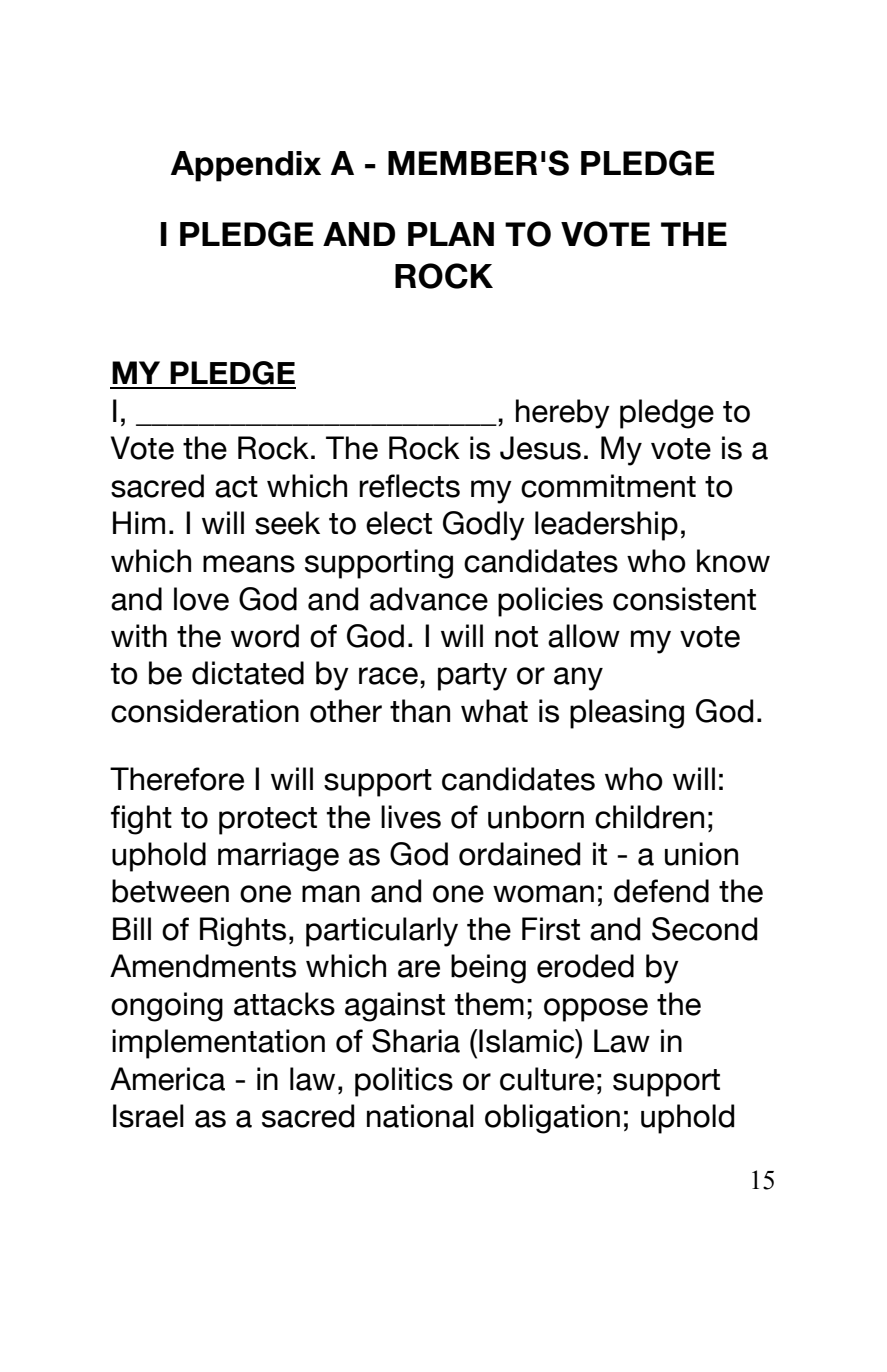  I want to click on lives, so click(411, 817).
